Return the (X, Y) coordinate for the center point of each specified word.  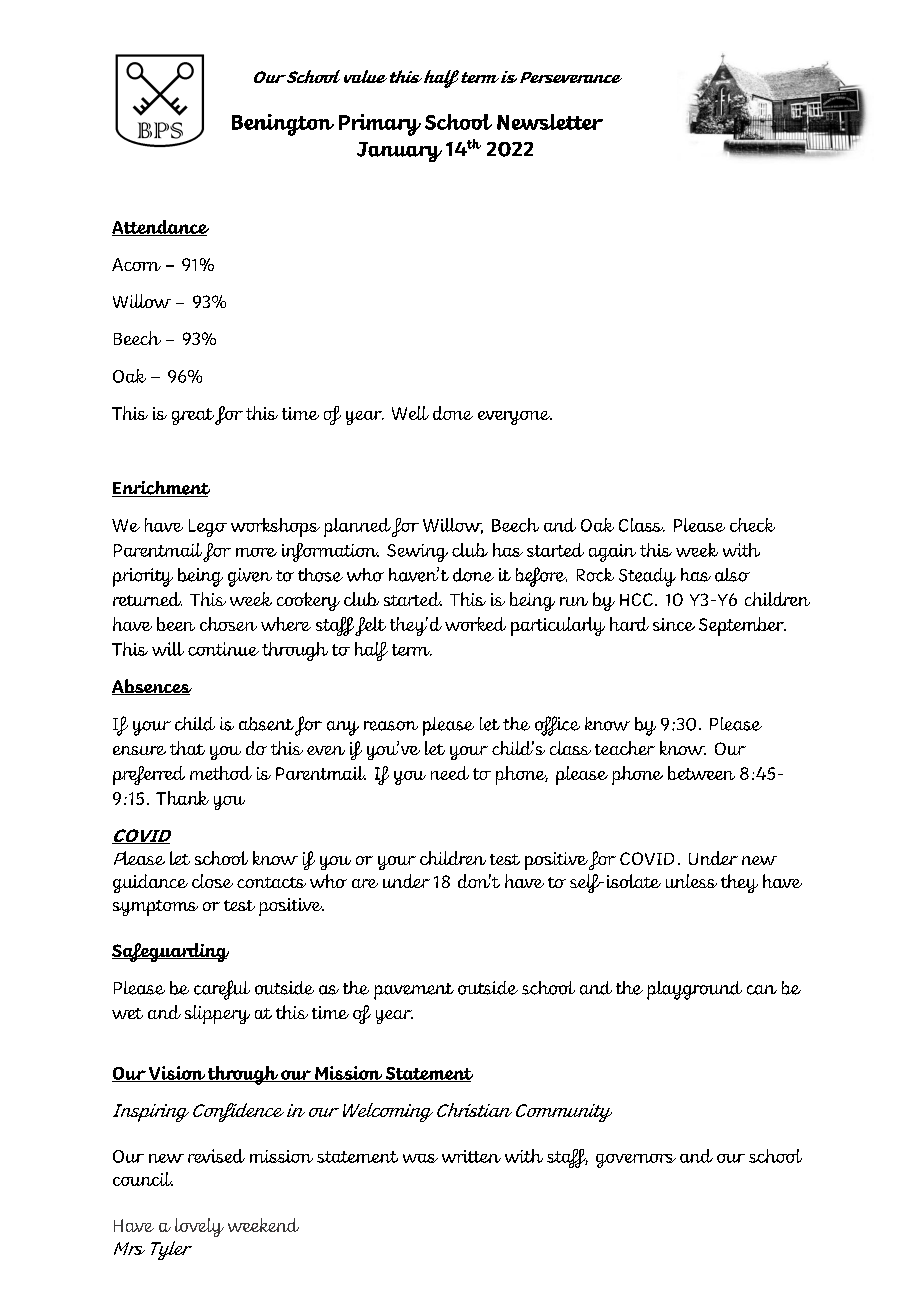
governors (636, 1161)
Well (410, 413)
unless (691, 881)
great (193, 416)
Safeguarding (170, 952)
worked (475, 624)
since (674, 624)
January (399, 152)
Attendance (160, 228)
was (420, 1158)
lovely (199, 1227)
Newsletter (550, 122)
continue (223, 649)
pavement (414, 991)
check (752, 525)
